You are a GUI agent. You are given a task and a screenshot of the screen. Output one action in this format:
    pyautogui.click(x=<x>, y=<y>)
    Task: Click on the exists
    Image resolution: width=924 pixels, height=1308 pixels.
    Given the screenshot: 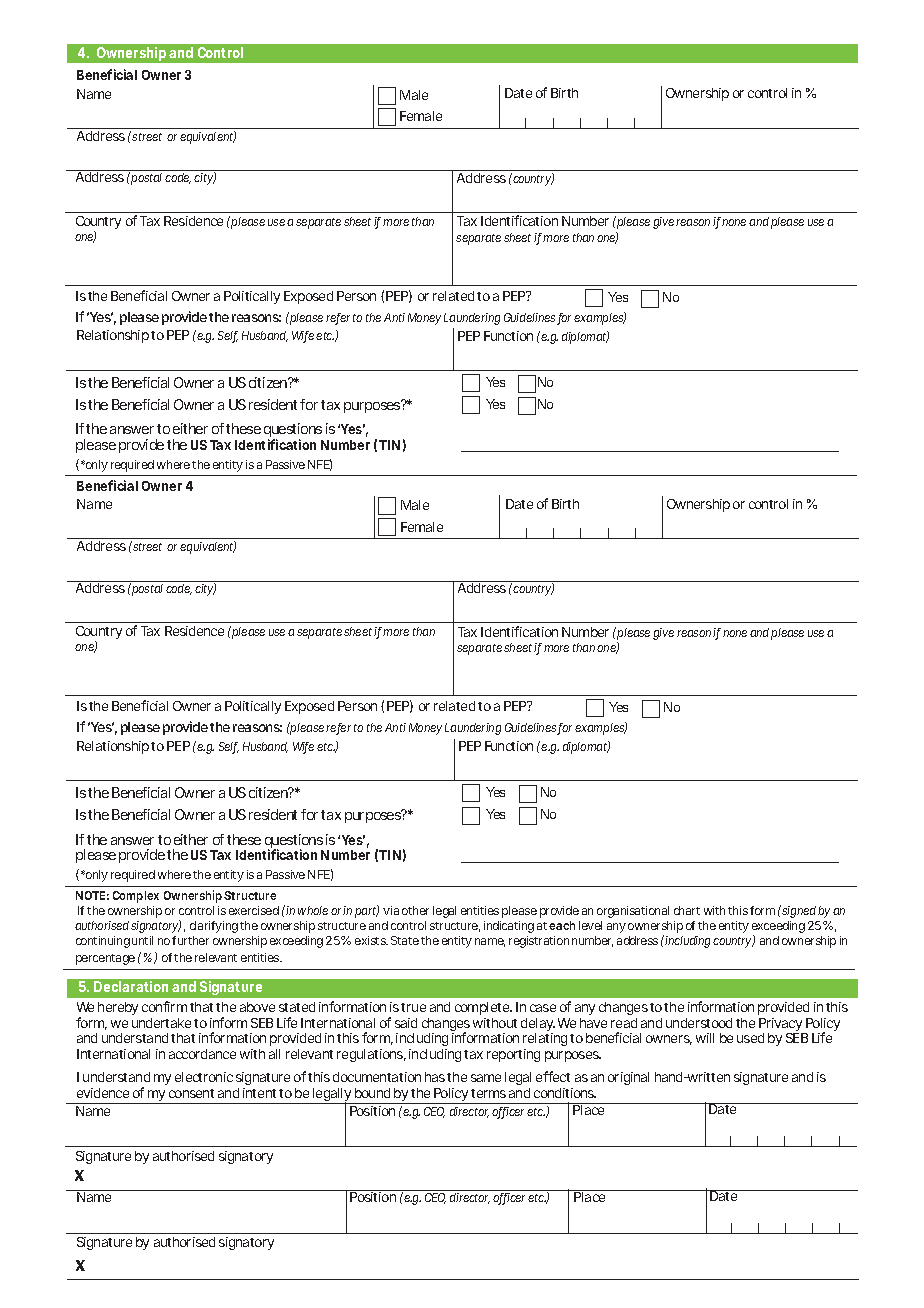 What is the action you would take?
    pyautogui.click(x=371, y=940)
